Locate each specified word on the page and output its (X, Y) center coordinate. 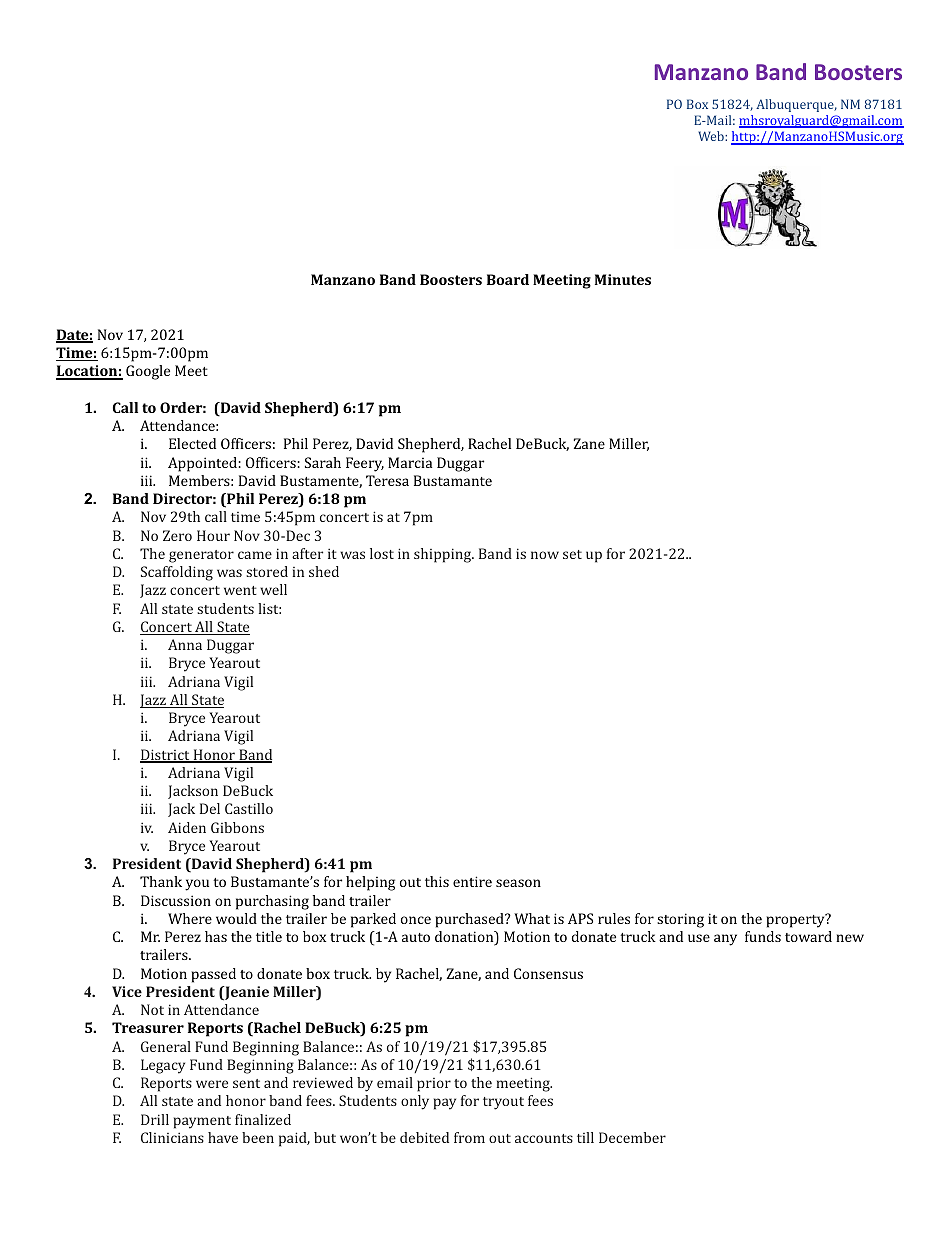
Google (148, 372)
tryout (503, 1103)
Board (508, 279)
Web (712, 136)
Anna (185, 644)
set (572, 554)
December (632, 1137)
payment (202, 1122)
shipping (444, 555)
